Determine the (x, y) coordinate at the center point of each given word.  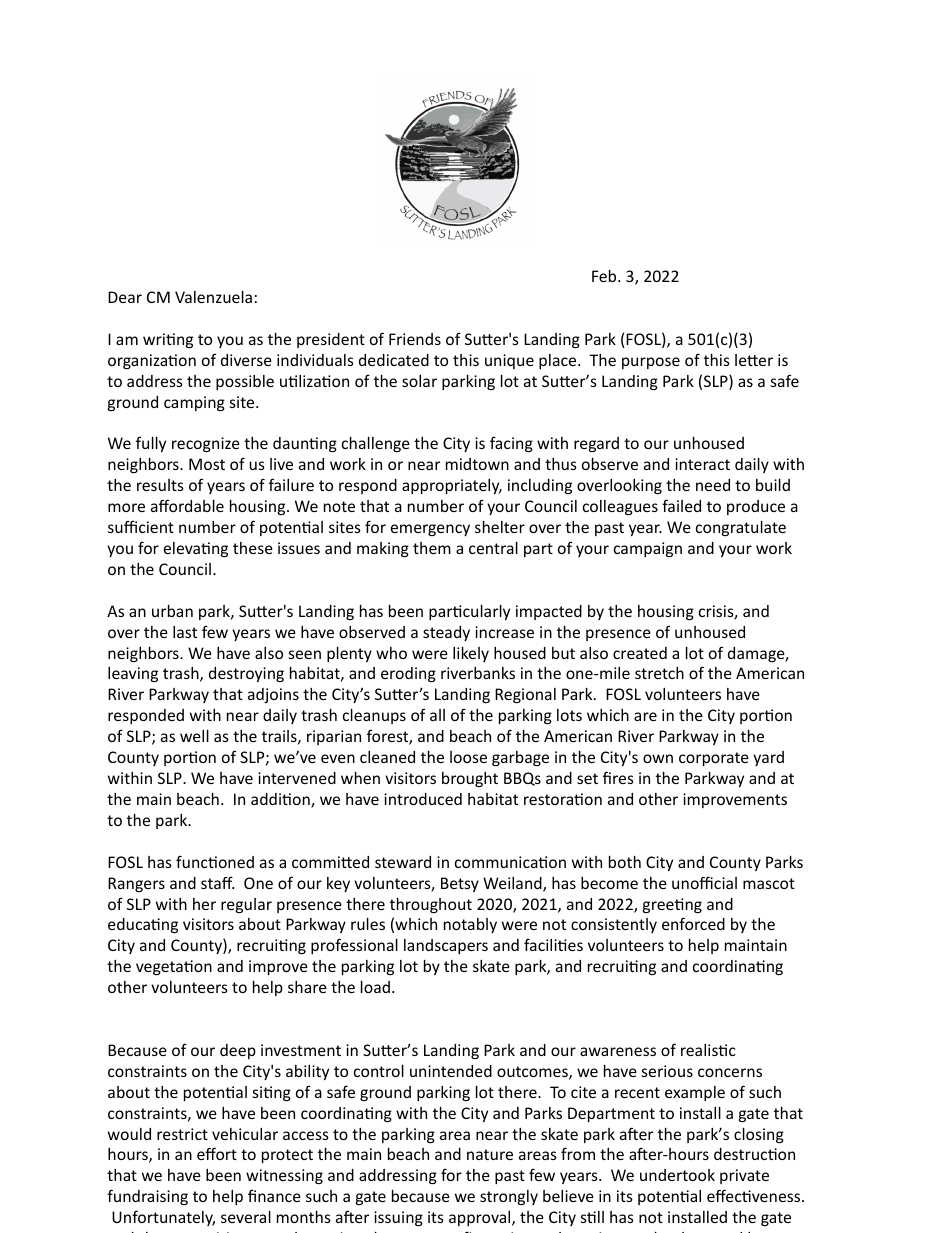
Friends (415, 339)
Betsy (460, 884)
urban (172, 611)
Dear (125, 297)
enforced (693, 923)
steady (446, 633)
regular (246, 905)
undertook (677, 1175)
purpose (651, 363)
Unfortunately (163, 1218)
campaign (648, 549)
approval (481, 1218)
